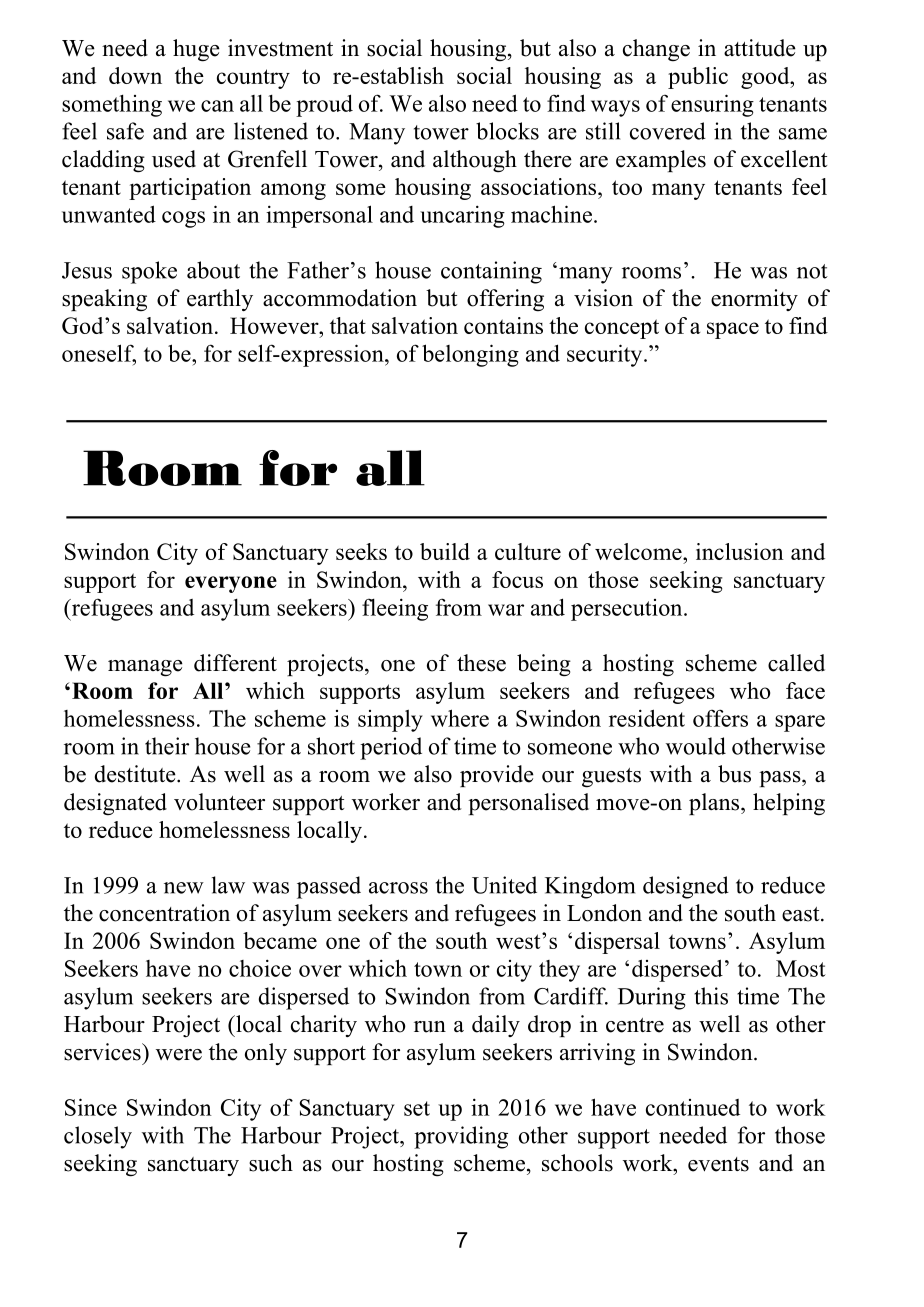  I want to click on earthly, so click(220, 300).
